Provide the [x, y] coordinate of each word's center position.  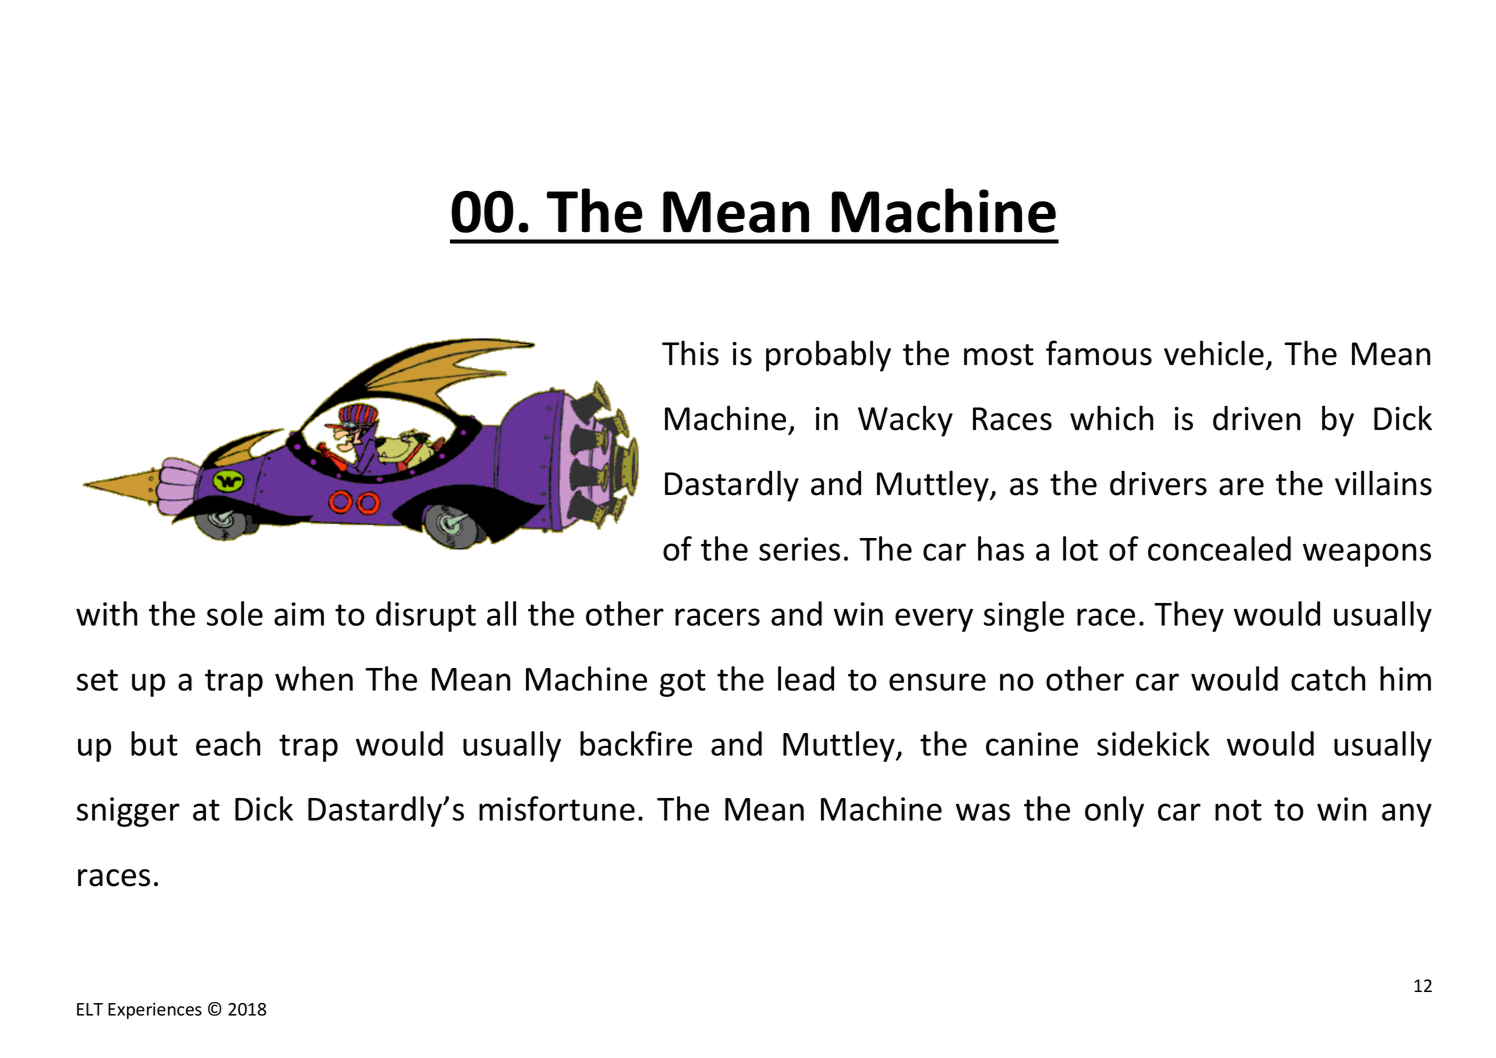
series [799, 549]
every [934, 620]
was [983, 812]
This [690, 353]
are [1241, 487]
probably [828, 356]
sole [235, 613]
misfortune [557, 808]
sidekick [1153, 743]
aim [299, 614]
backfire [636, 743]
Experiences [155, 1011]
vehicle [1214, 353]
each [228, 743]
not [1238, 810]
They [1189, 616]
